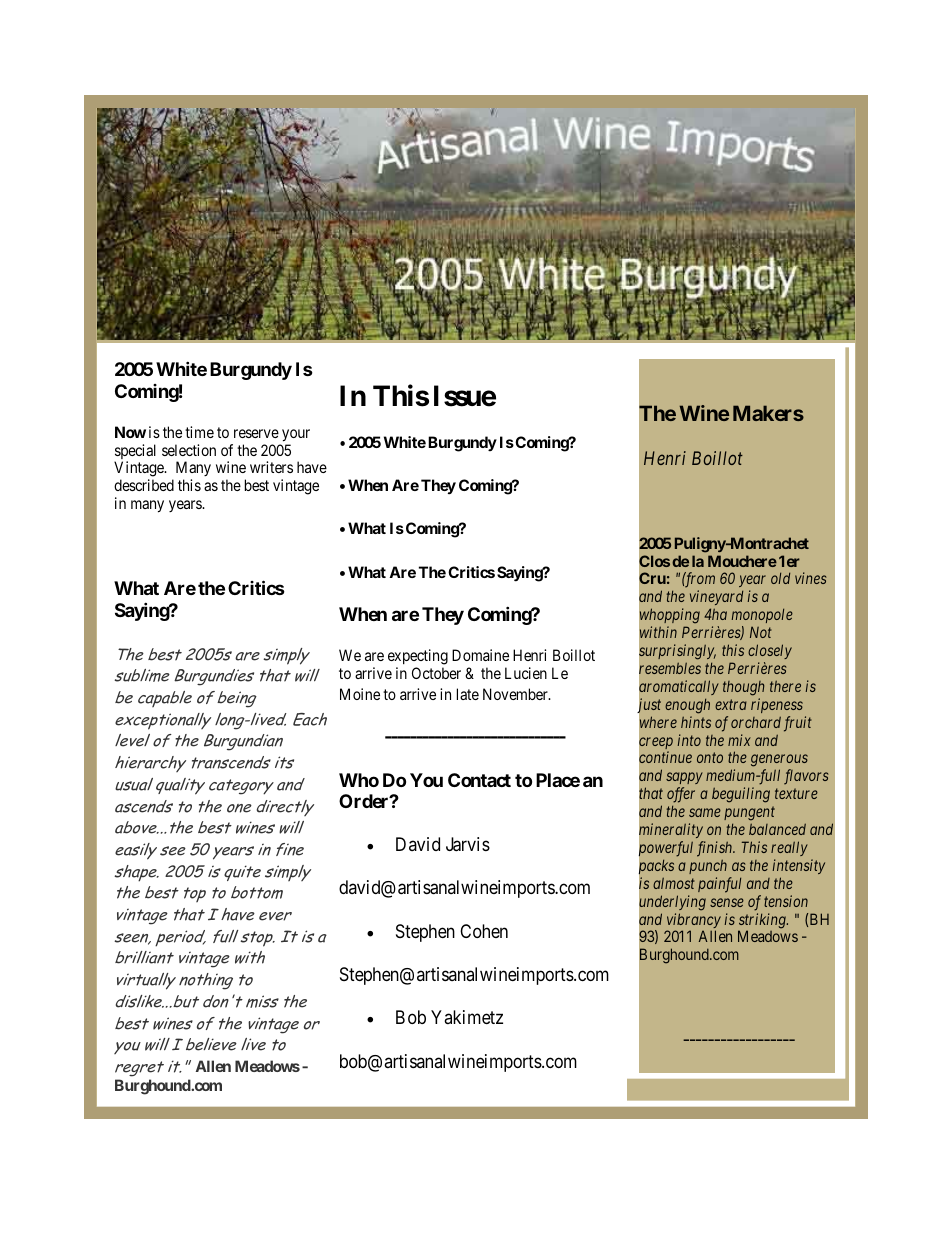  I want to click on Domaine, so click(480, 655).
